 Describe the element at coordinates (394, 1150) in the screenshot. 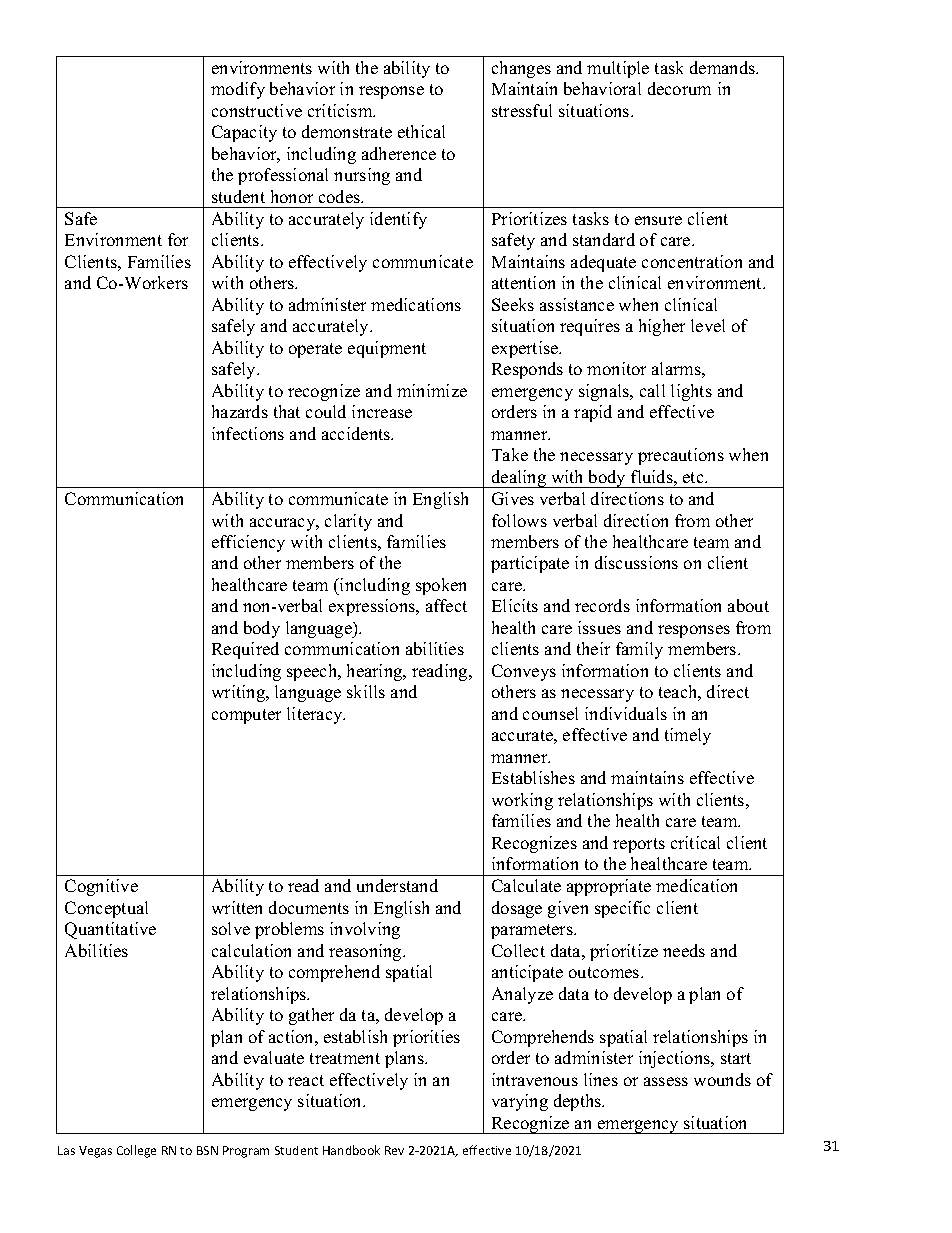

I see `Rev` at that location.
